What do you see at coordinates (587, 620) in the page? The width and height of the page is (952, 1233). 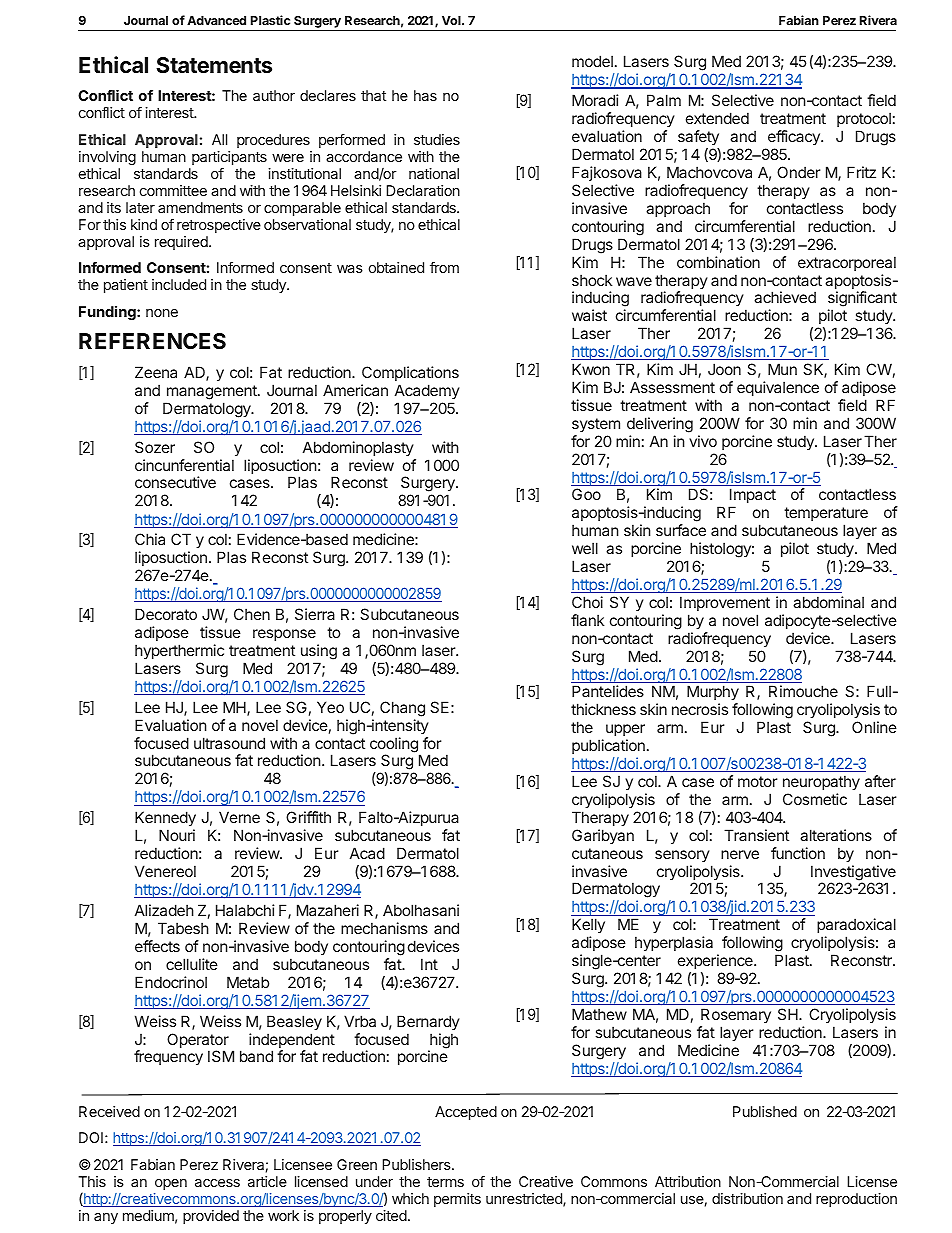 I see `flank` at bounding box center [587, 620].
